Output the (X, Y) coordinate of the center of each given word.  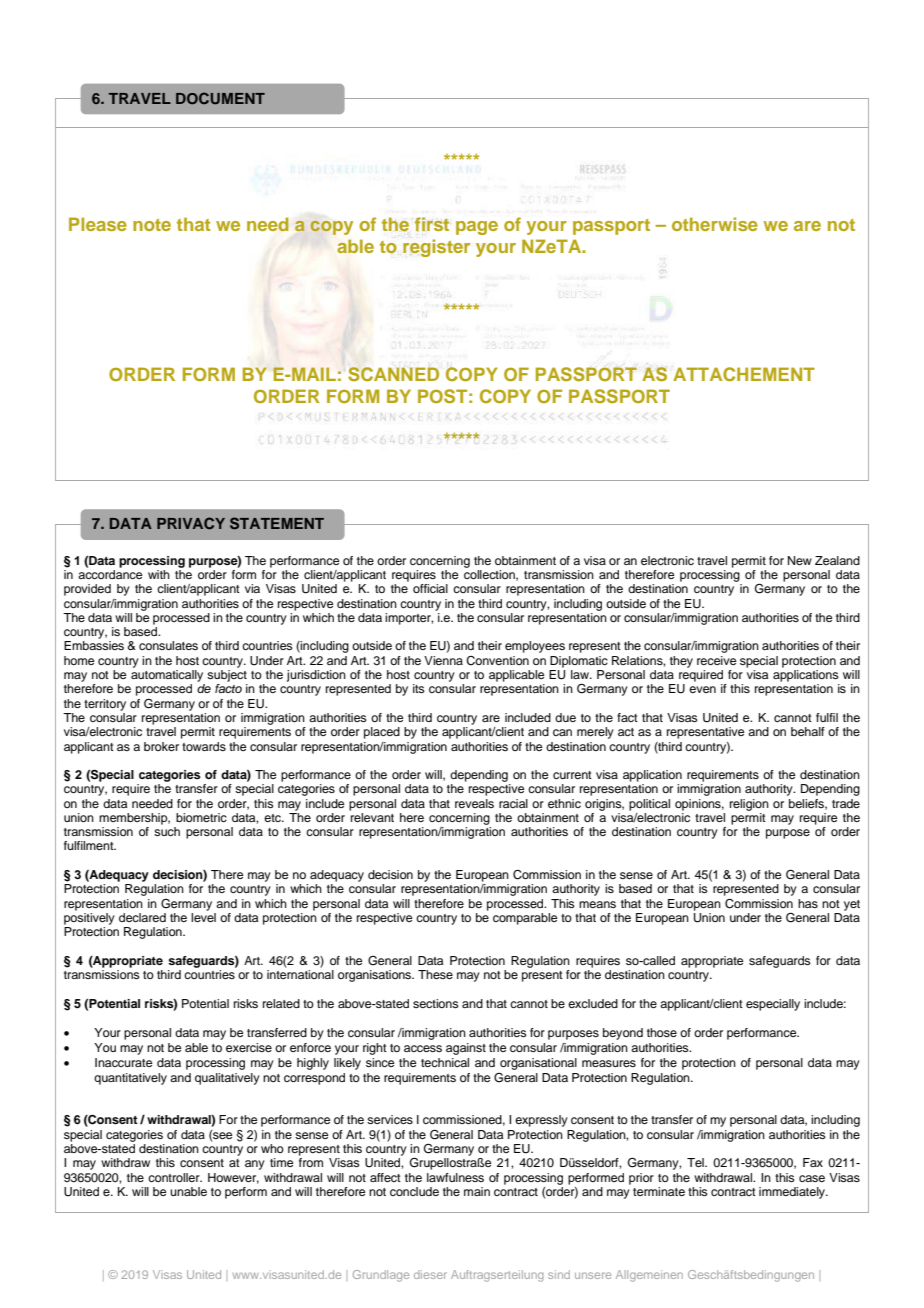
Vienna (443, 660)
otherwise (715, 224)
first (432, 224)
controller (175, 1177)
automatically (167, 676)
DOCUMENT (220, 98)
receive (716, 660)
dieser (430, 1274)
